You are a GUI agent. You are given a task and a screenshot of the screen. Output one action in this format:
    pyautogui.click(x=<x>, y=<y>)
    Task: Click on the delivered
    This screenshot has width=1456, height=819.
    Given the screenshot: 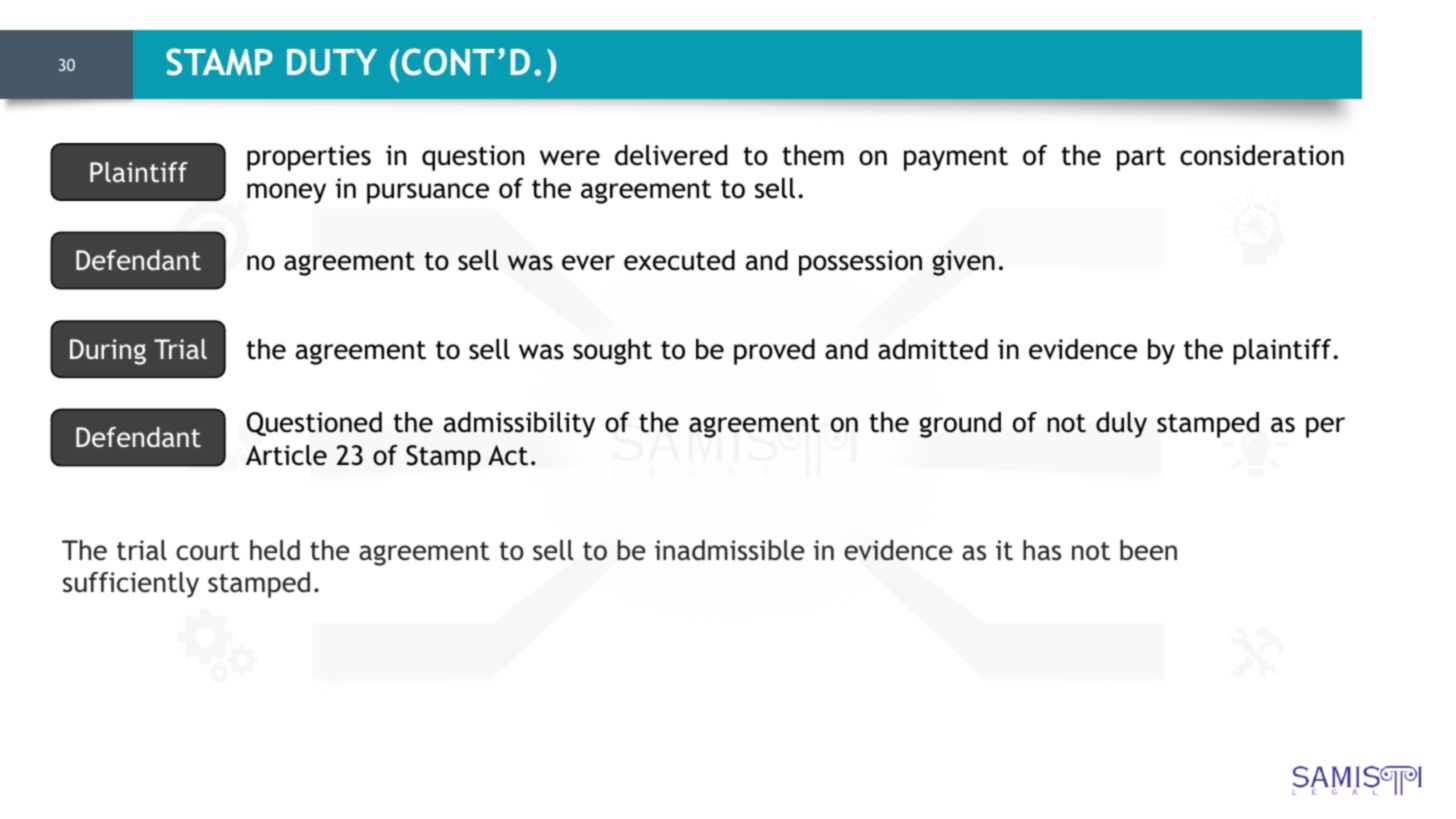 What is the action you would take?
    pyautogui.click(x=671, y=155)
